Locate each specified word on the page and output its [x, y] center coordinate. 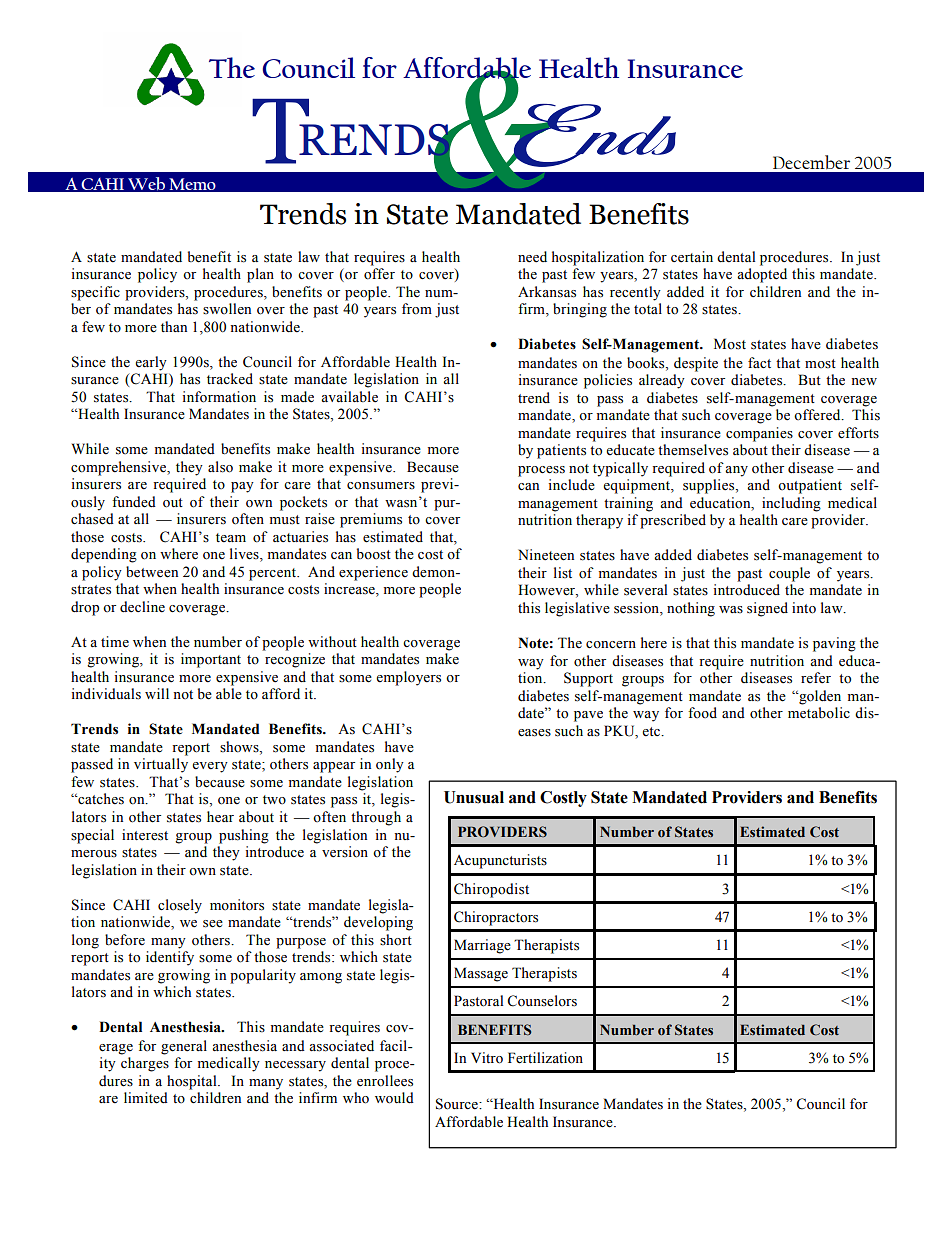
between [152, 572]
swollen [227, 309]
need [532, 257]
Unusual [474, 797]
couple [789, 574]
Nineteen [546, 555]
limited [146, 1098]
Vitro [487, 1058]
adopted [762, 275]
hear [220, 817]
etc [652, 732]
